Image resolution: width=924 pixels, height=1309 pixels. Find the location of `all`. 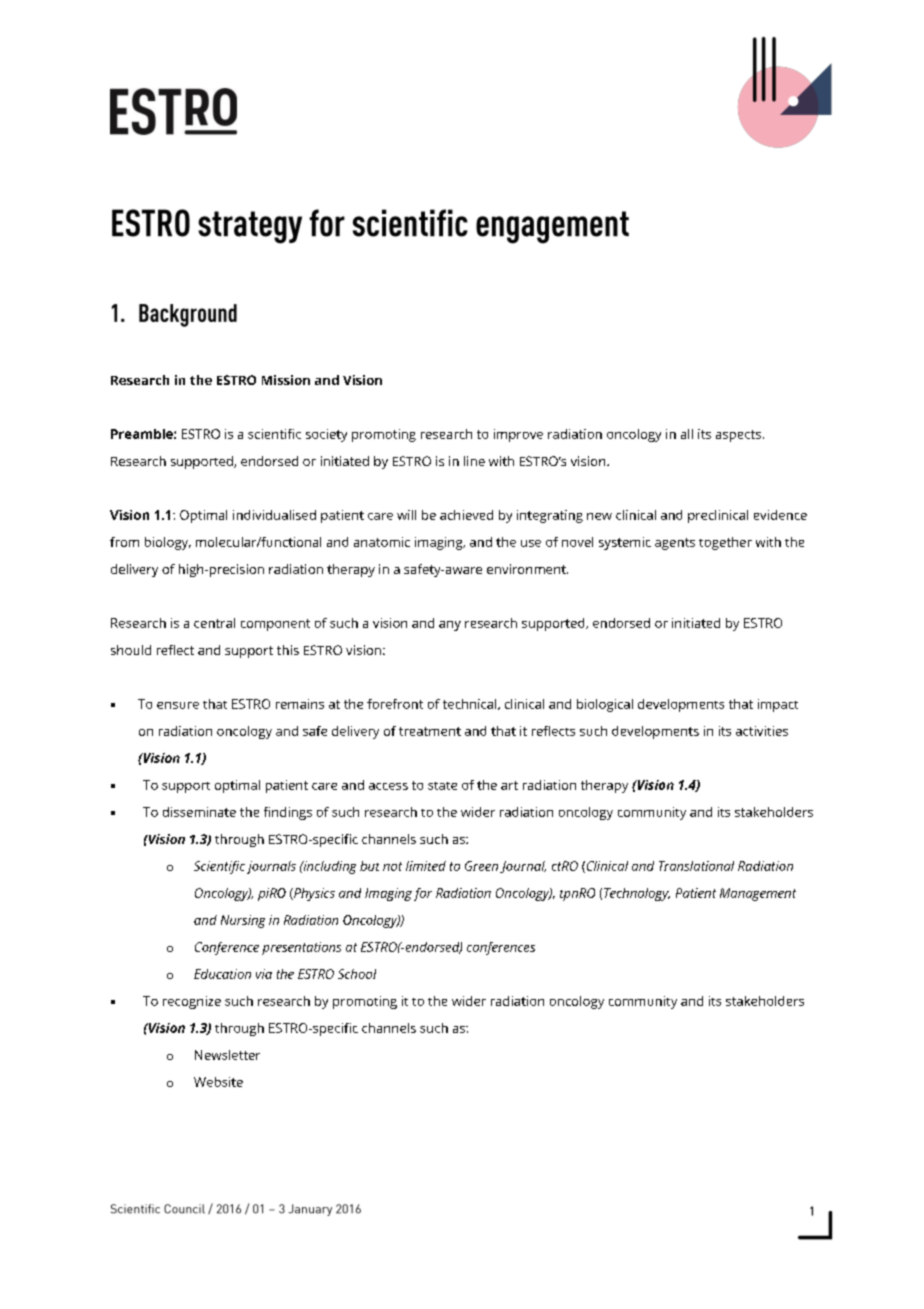

all is located at coordinates (687, 434).
